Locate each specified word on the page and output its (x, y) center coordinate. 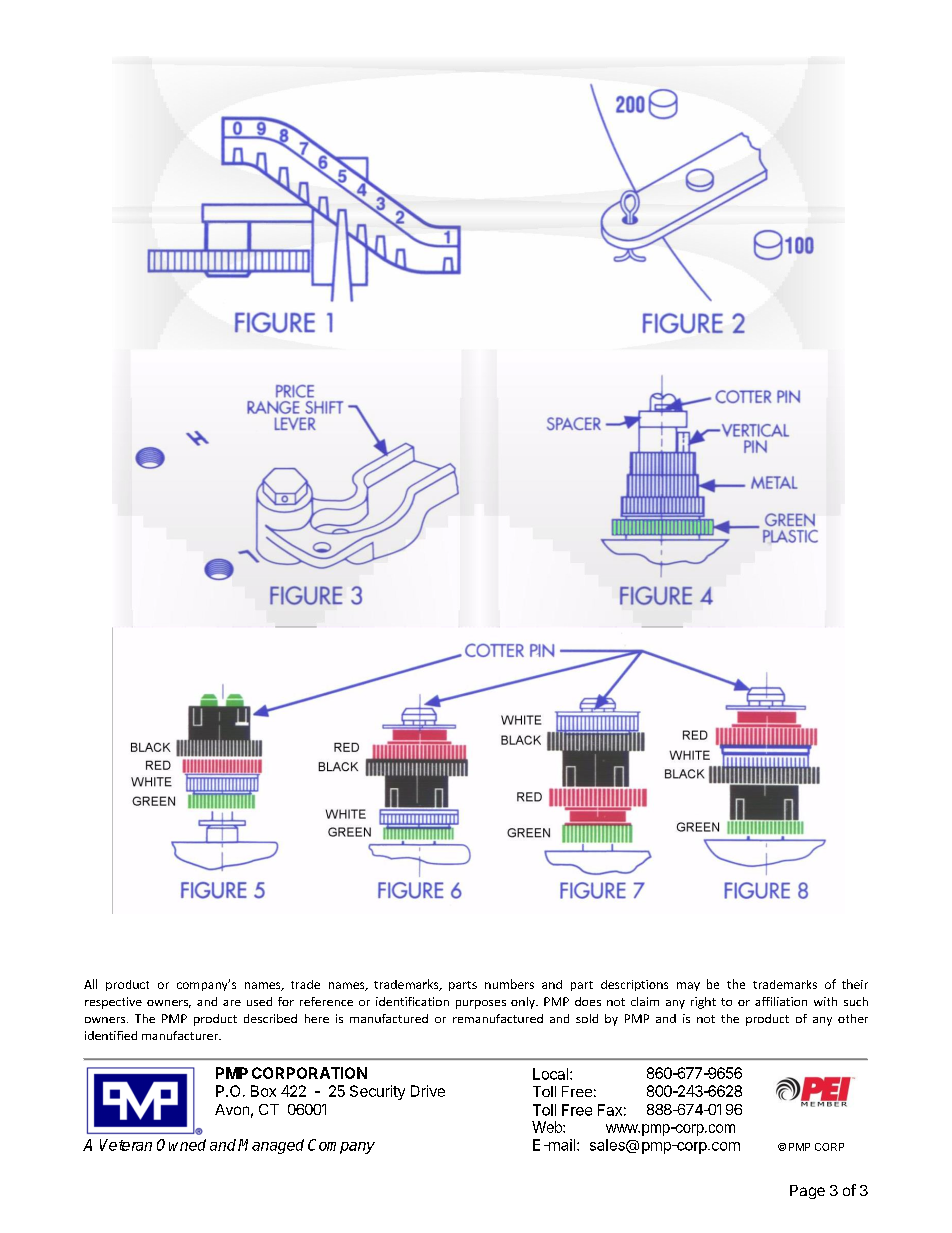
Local (552, 1074)
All (90, 984)
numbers (509, 984)
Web (548, 1127)
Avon (232, 1109)
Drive (428, 1091)
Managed (271, 1146)
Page (807, 1192)
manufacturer (181, 1035)
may (688, 986)
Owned (181, 1145)
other (853, 1018)
